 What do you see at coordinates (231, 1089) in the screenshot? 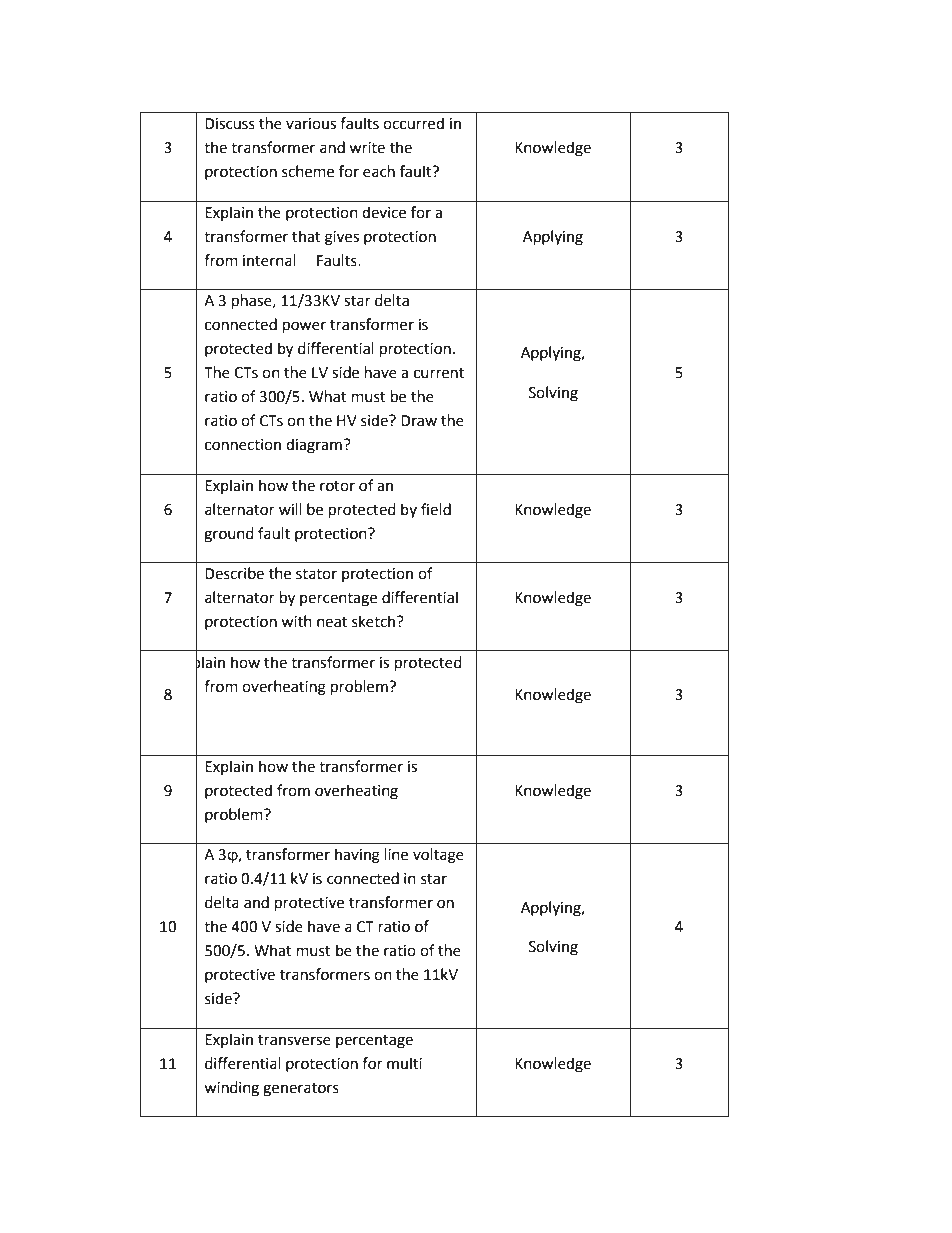
I see `winding` at bounding box center [231, 1089].
